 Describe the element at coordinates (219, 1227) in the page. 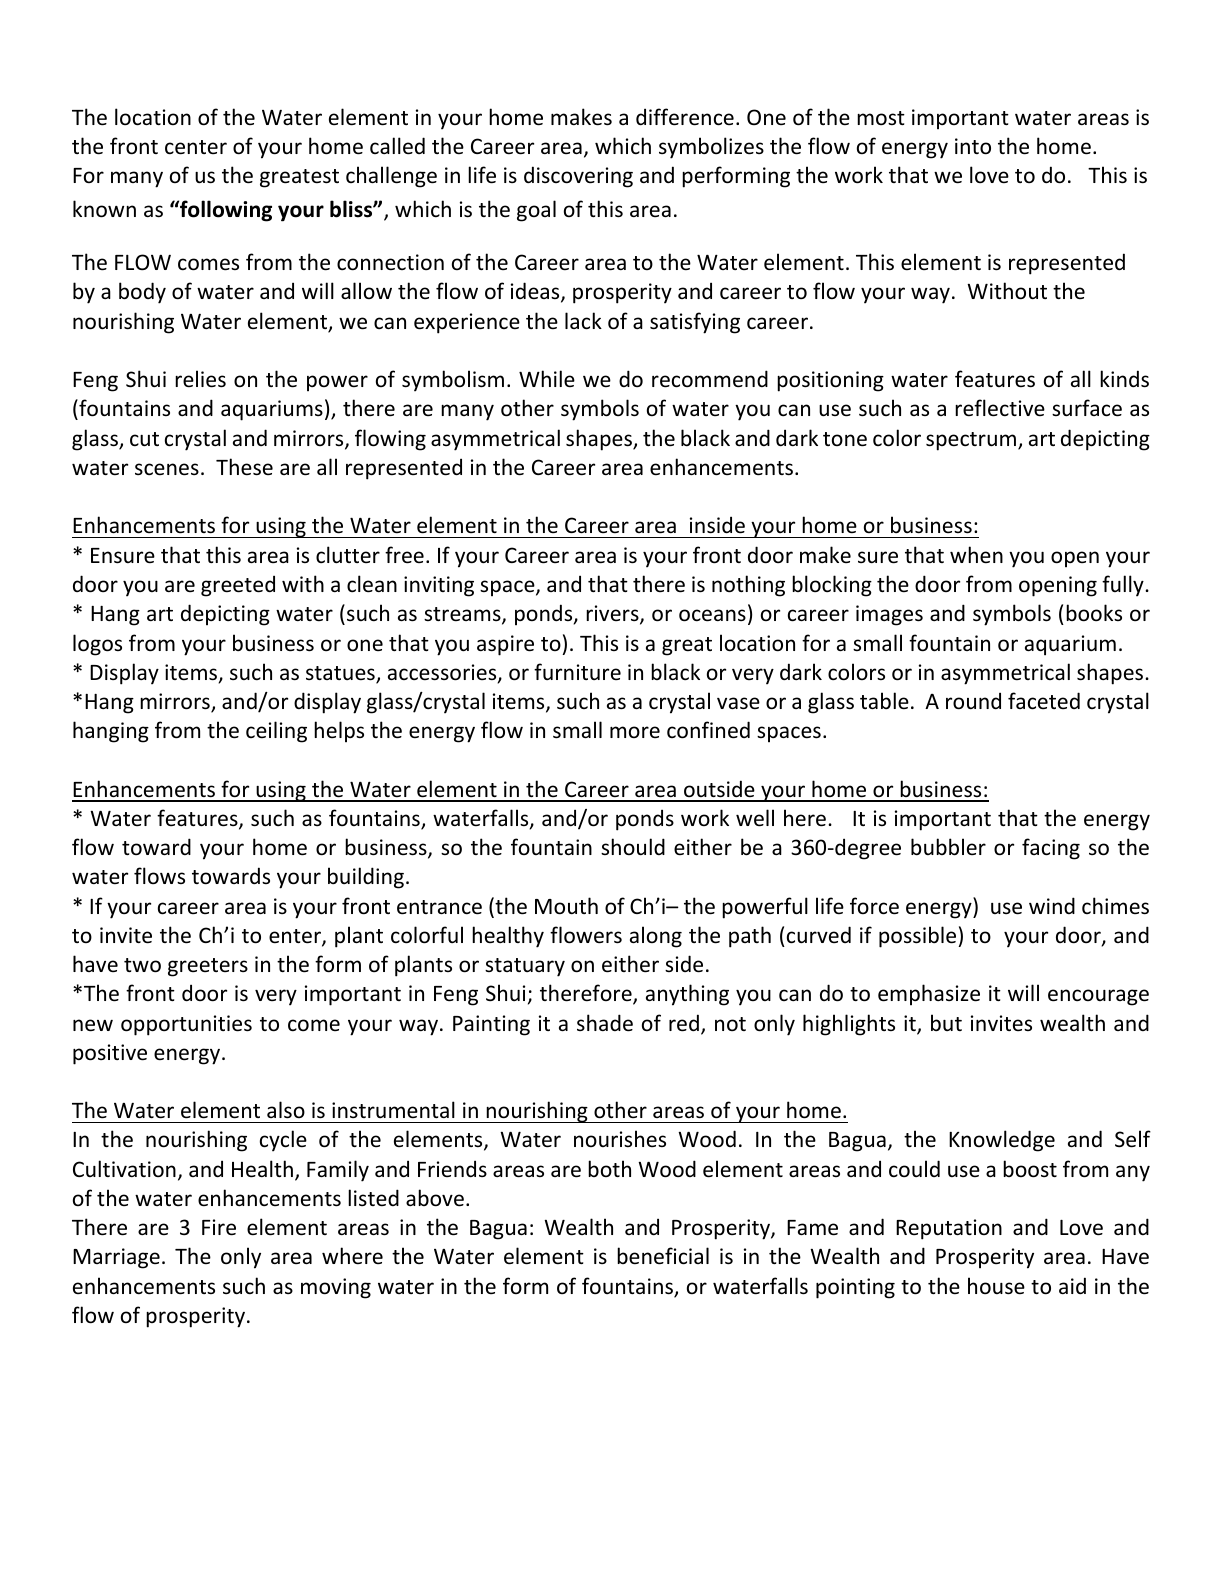

I see `Fire` at that location.
